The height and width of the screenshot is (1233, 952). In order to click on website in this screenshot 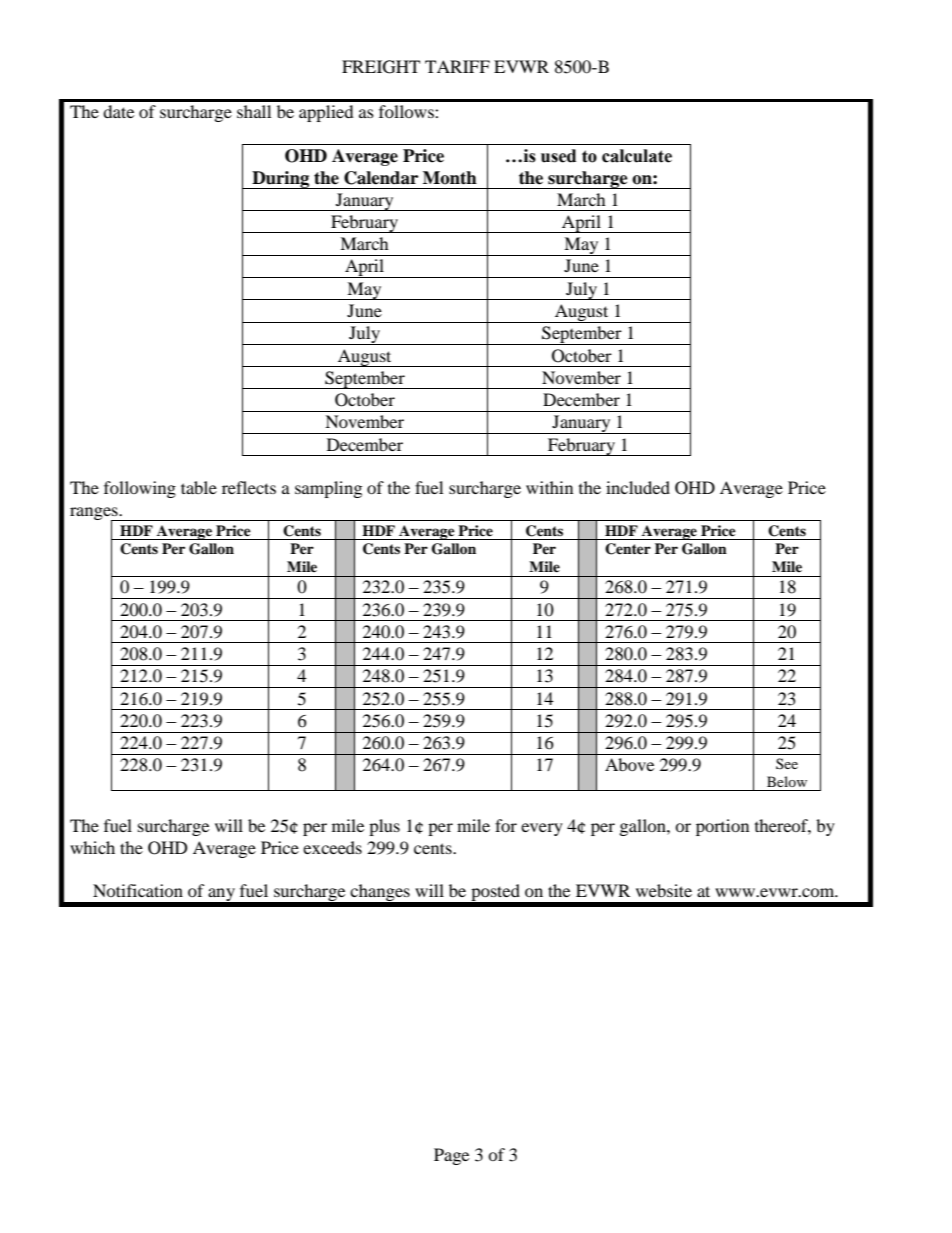, I will do `click(664, 890)`.
